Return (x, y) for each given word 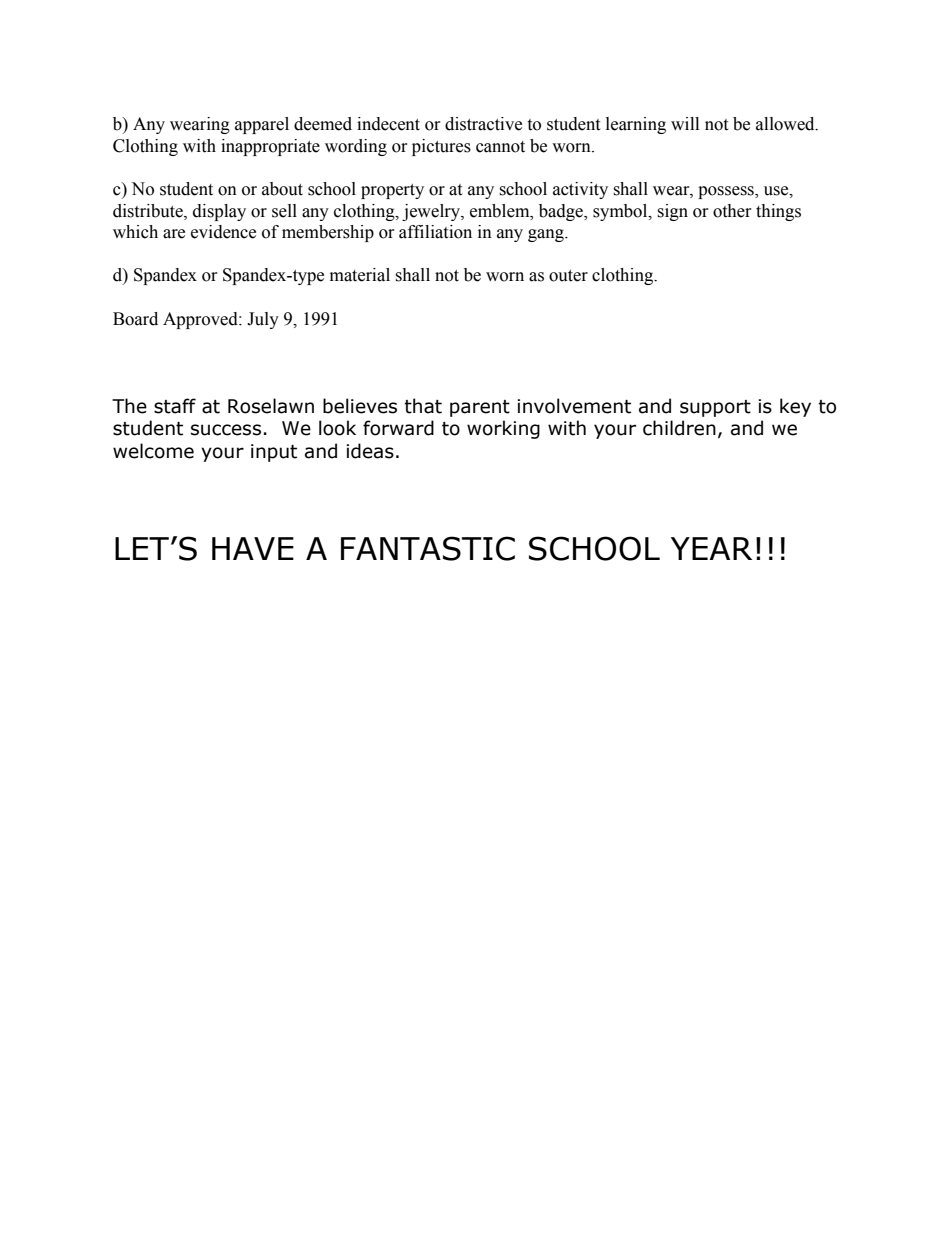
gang (547, 235)
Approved (201, 320)
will (685, 123)
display (219, 212)
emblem (501, 211)
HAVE (253, 548)
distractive (483, 124)
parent (480, 408)
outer (568, 276)
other (732, 211)
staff (175, 406)
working (503, 429)
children (679, 428)
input (274, 453)
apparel (262, 125)
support (715, 408)
